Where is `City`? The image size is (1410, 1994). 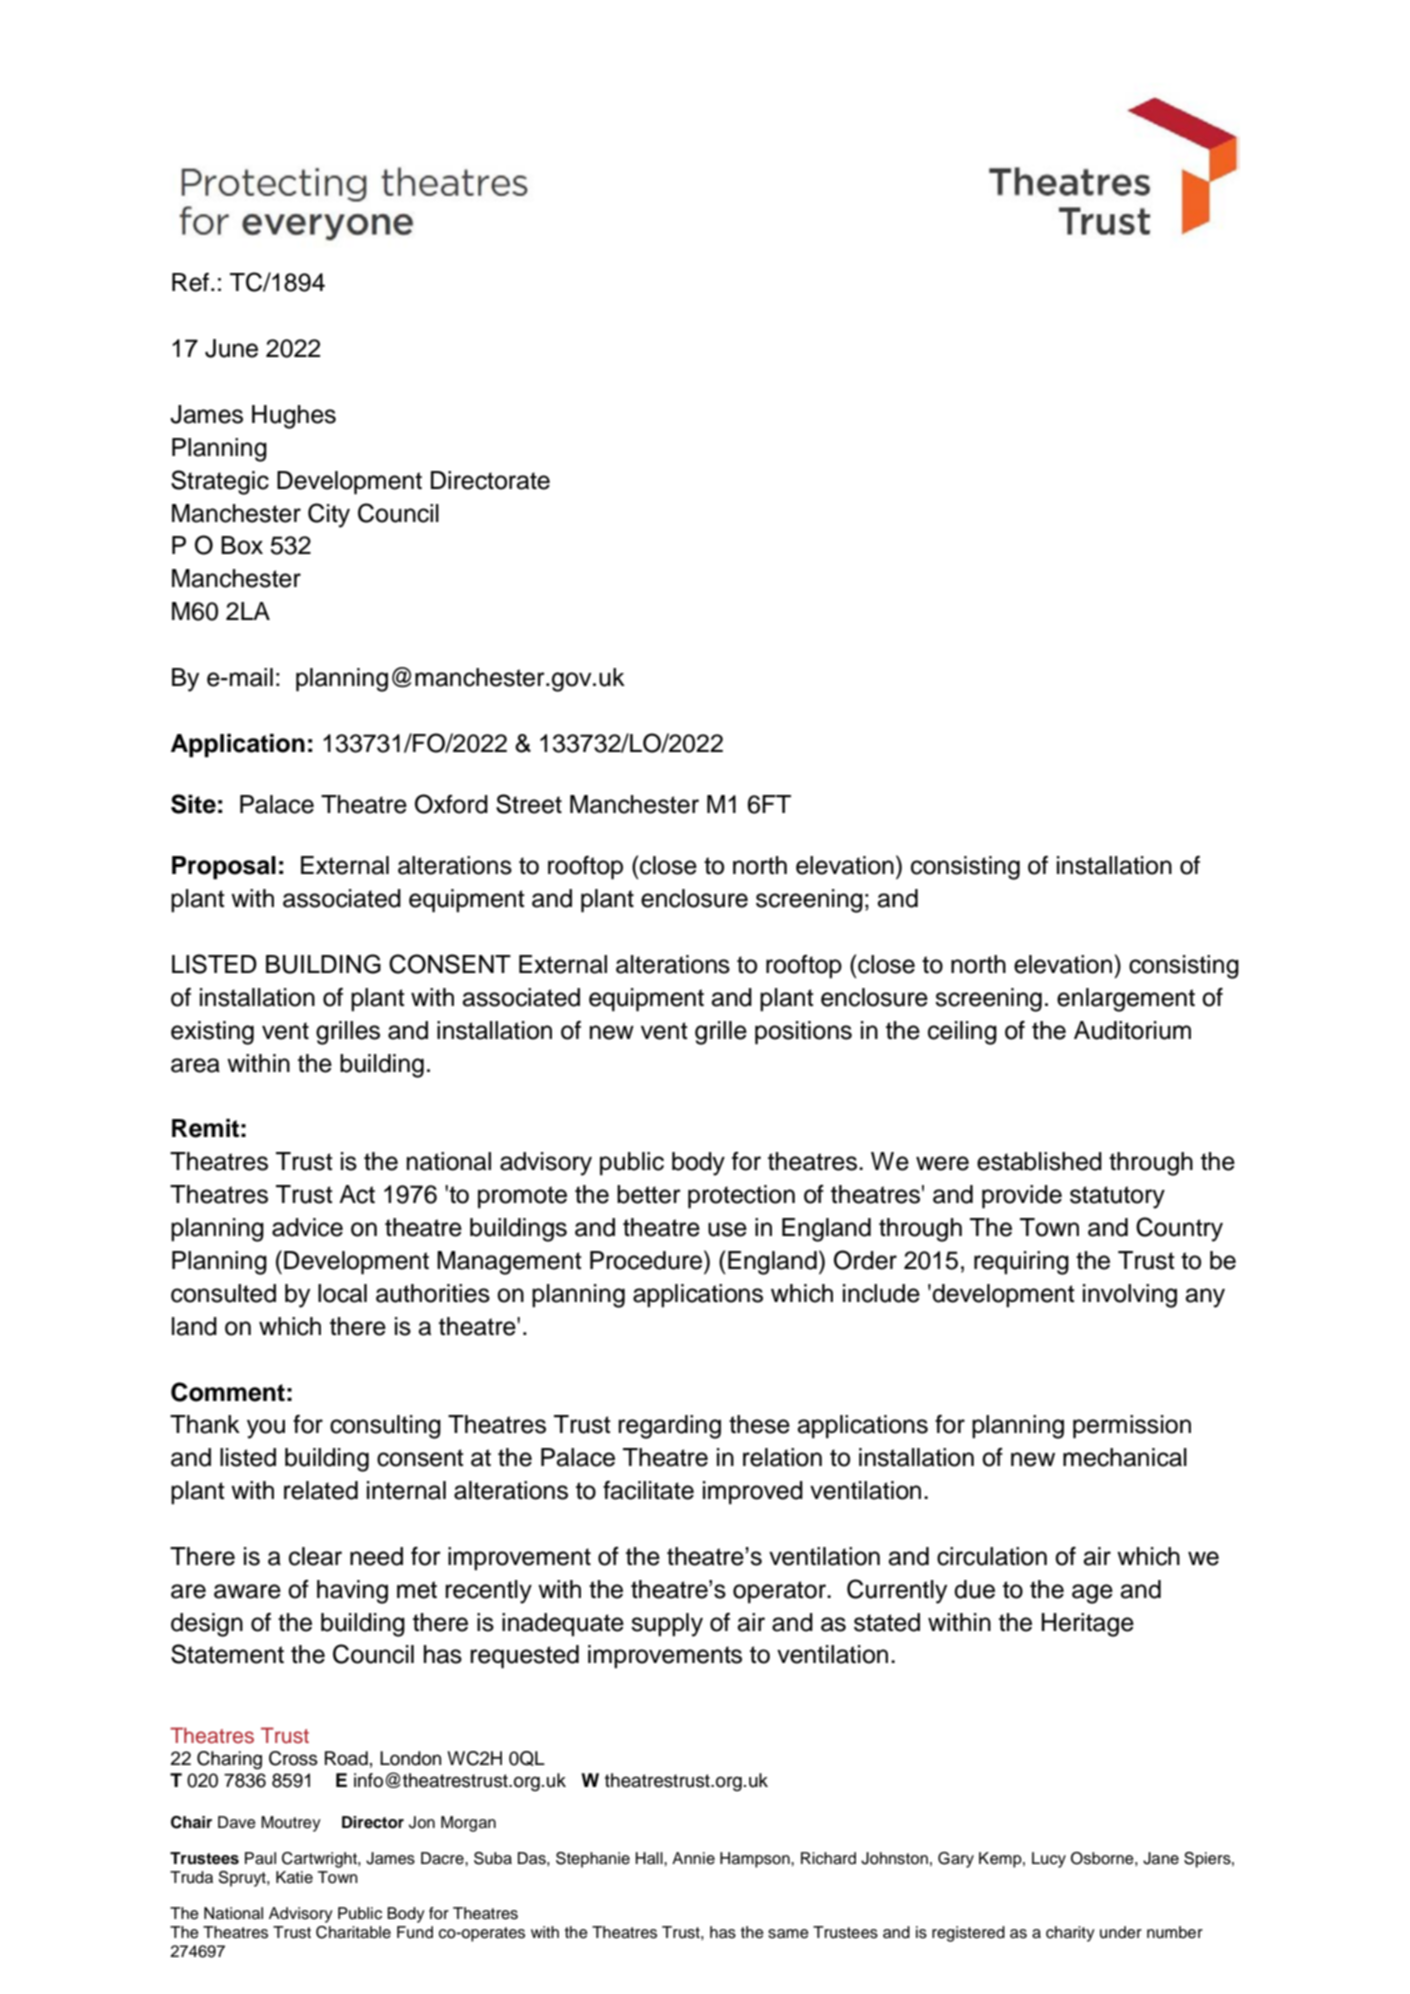 City is located at coordinates (329, 515).
